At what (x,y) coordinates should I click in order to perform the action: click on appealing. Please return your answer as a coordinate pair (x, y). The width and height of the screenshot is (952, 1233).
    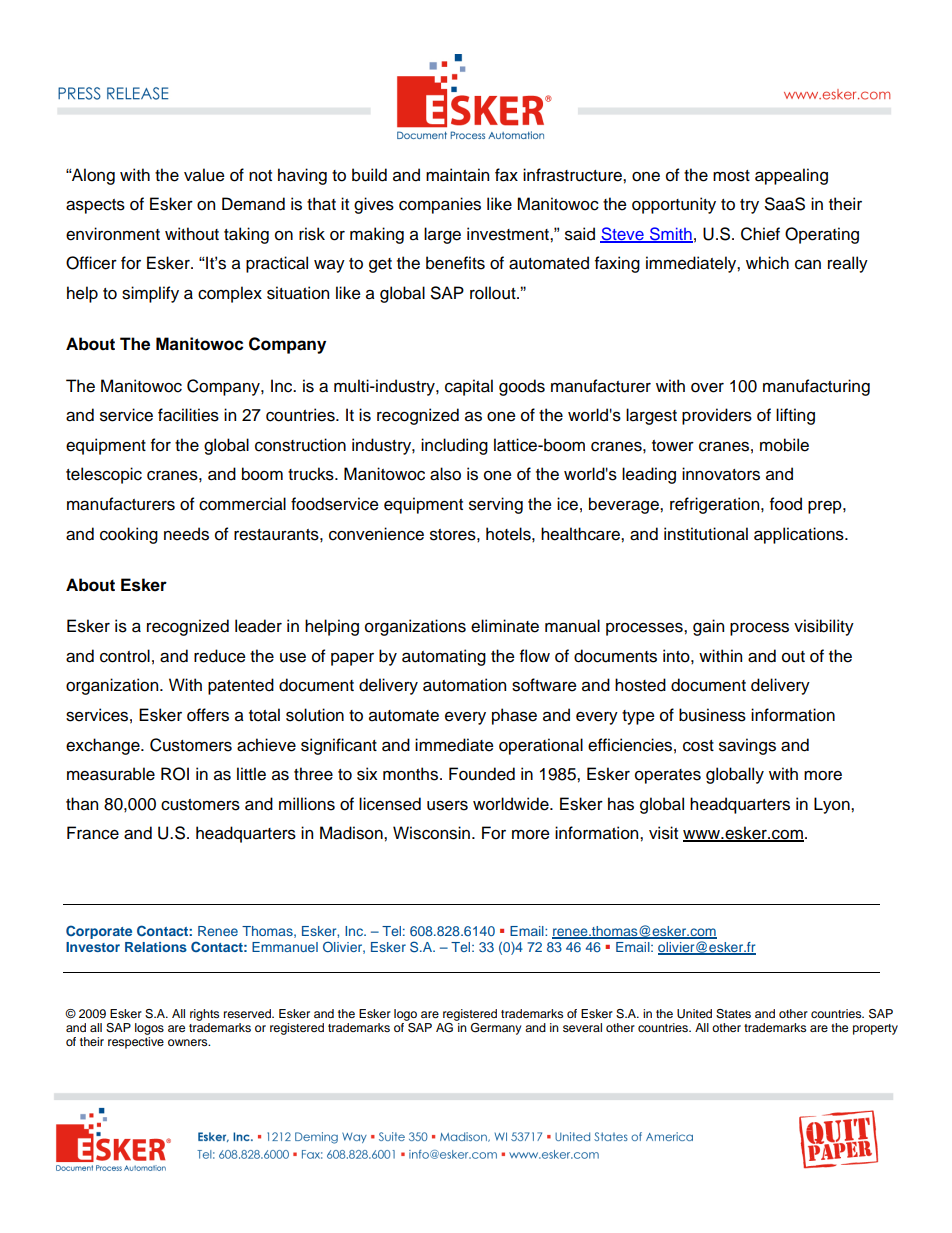
    Looking at the image, I should click on (791, 176).
